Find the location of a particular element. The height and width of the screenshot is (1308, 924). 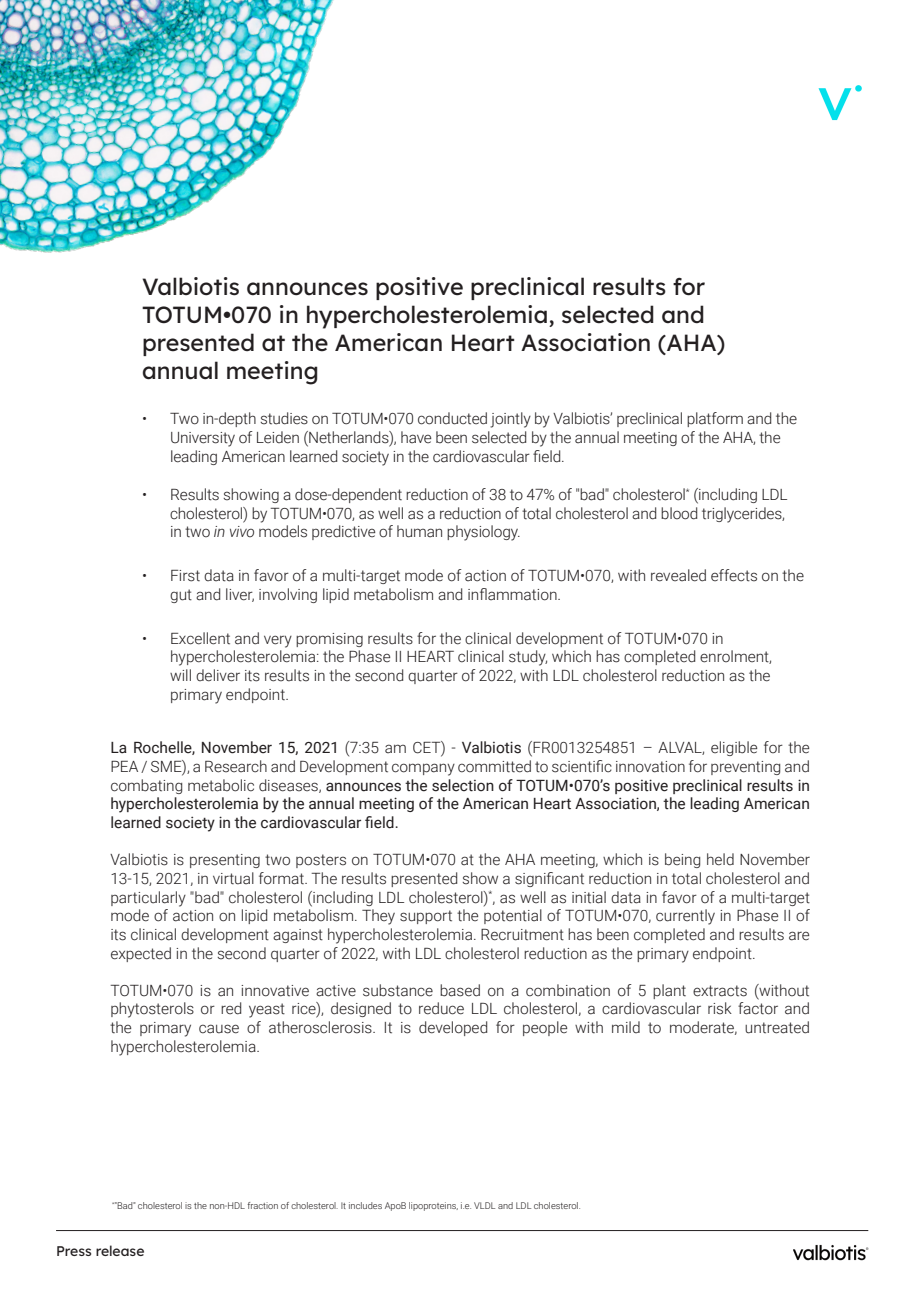

presenting is located at coordinates (225, 861).
